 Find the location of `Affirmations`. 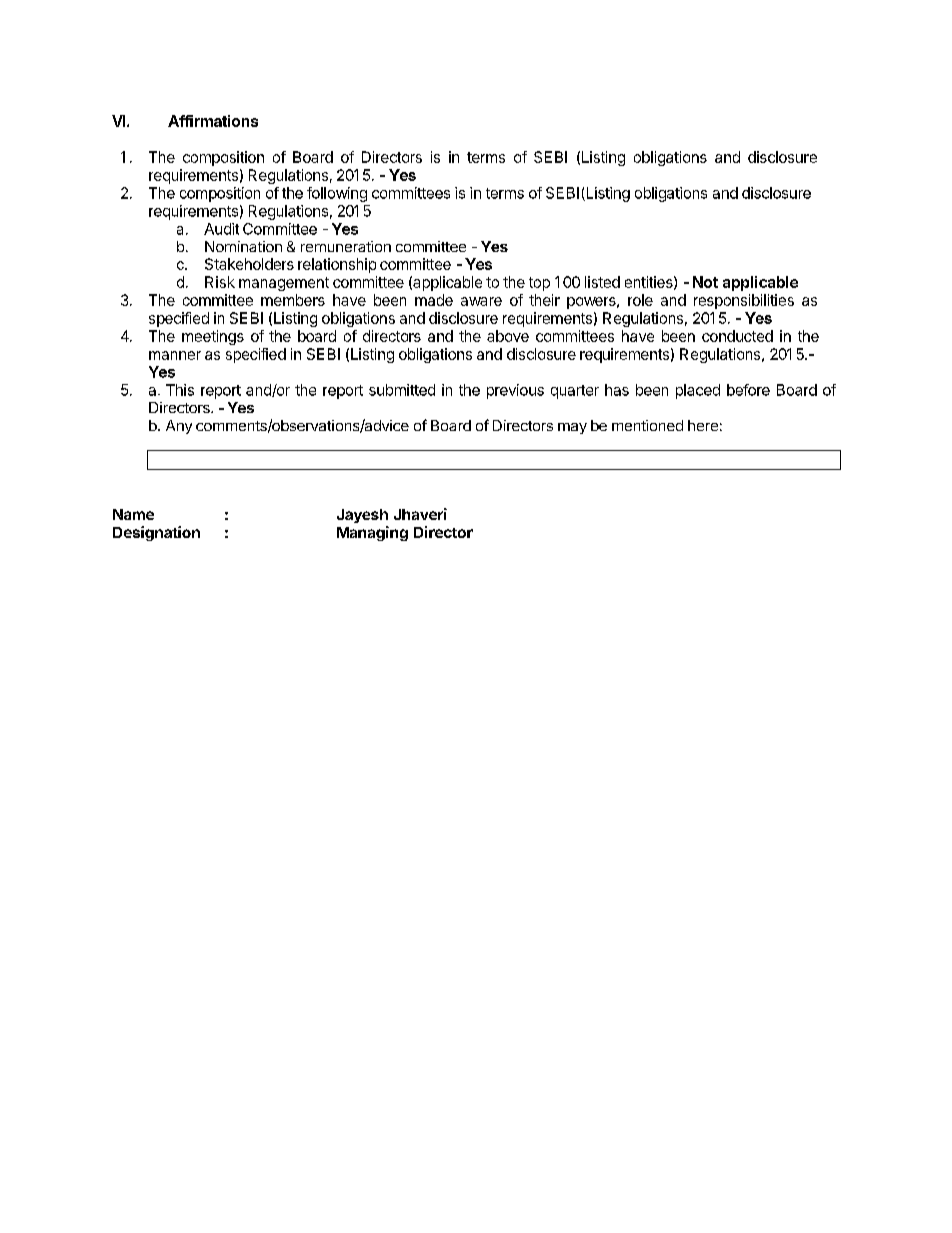

Affirmations is located at coordinates (213, 121).
